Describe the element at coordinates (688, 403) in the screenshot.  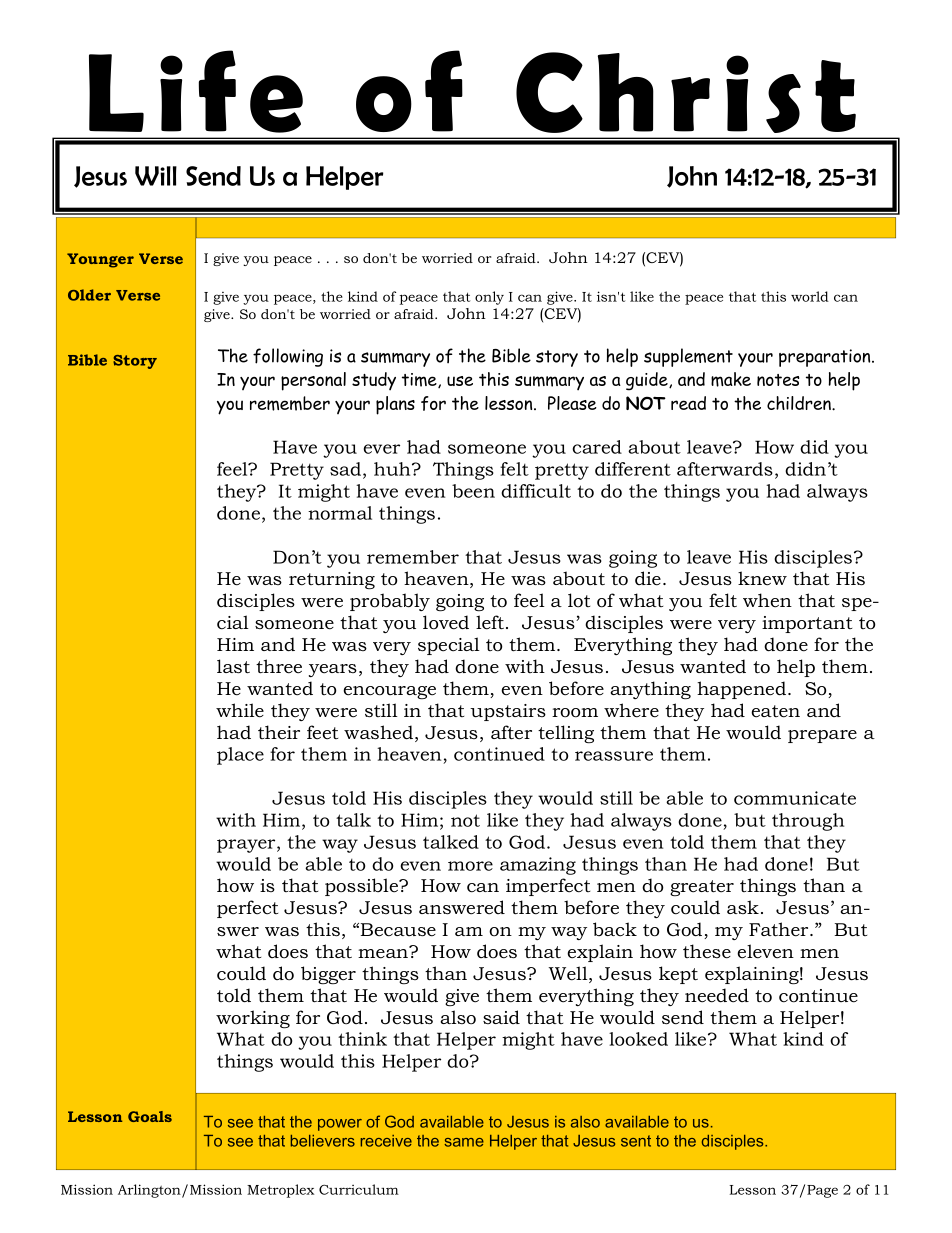
I see `read` at that location.
